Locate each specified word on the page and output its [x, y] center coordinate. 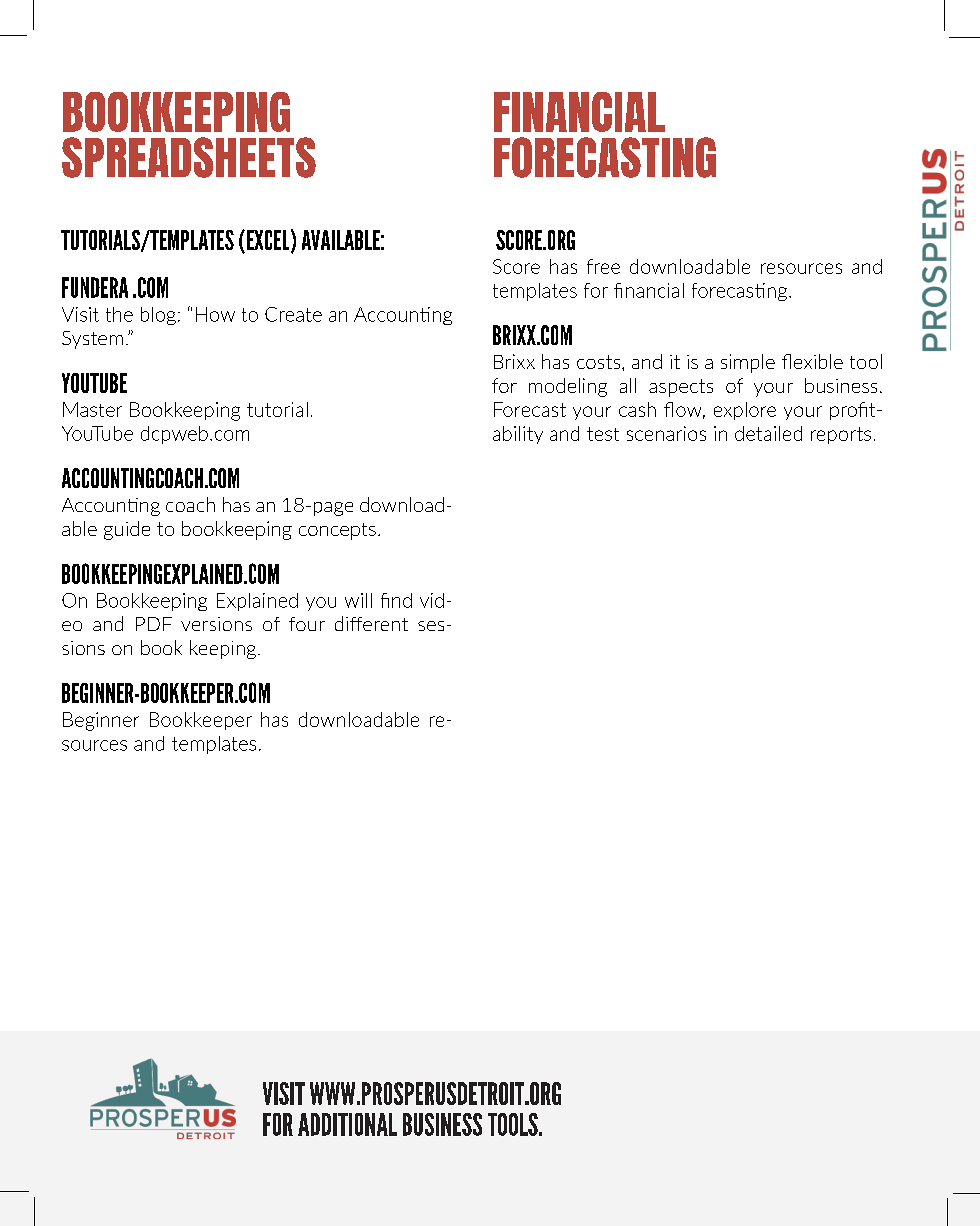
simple [748, 363]
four [307, 624]
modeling [568, 387]
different [371, 623]
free [603, 266]
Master [92, 409]
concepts [337, 531]
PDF [154, 624]
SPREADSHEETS [189, 157]
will [358, 600]
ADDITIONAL [347, 1124]
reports [841, 435]
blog [158, 316]
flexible [812, 361]
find [396, 600]
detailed [768, 433]
